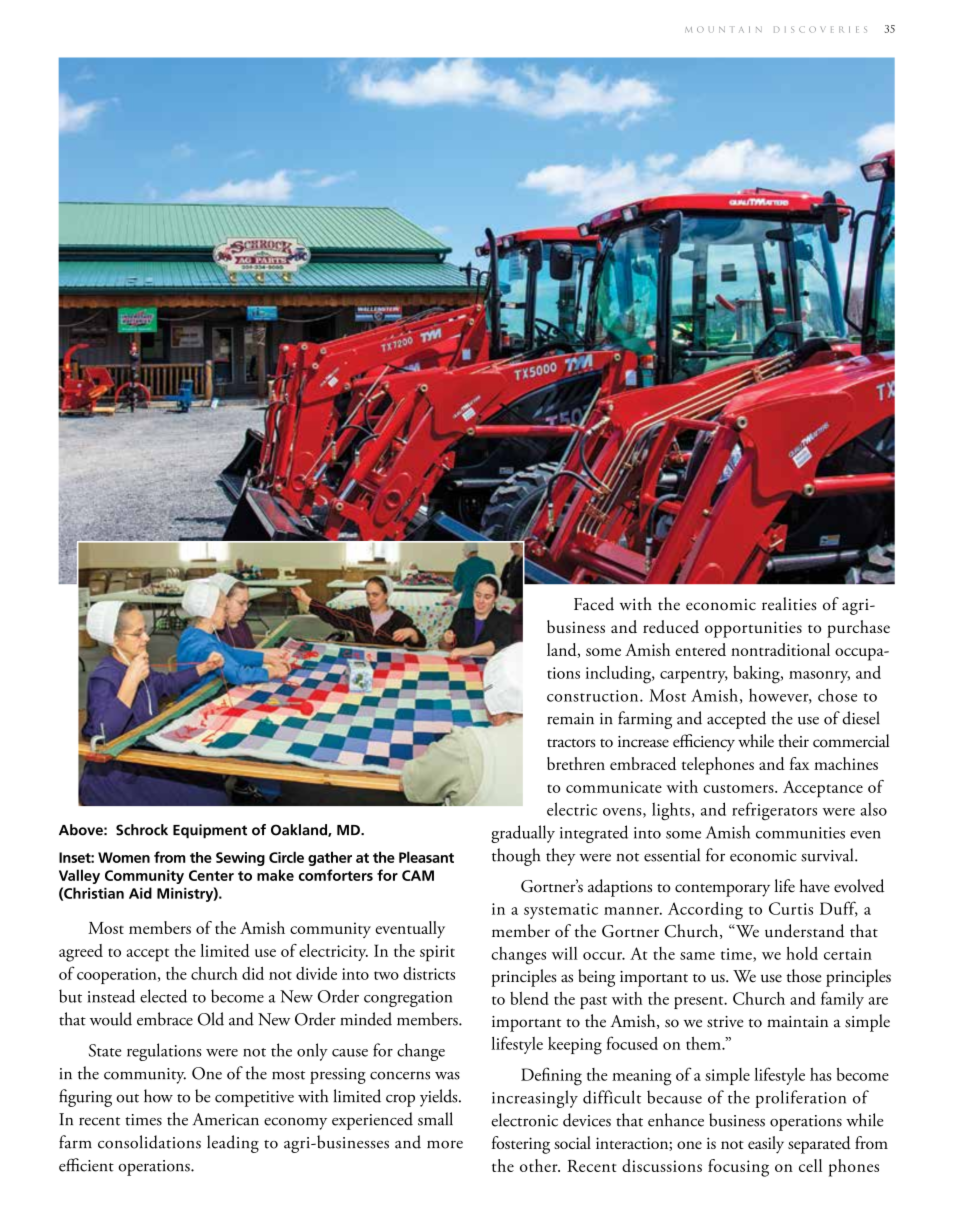 The width and height of the image is (953, 1232). I want to click on remain, so click(570, 719).
